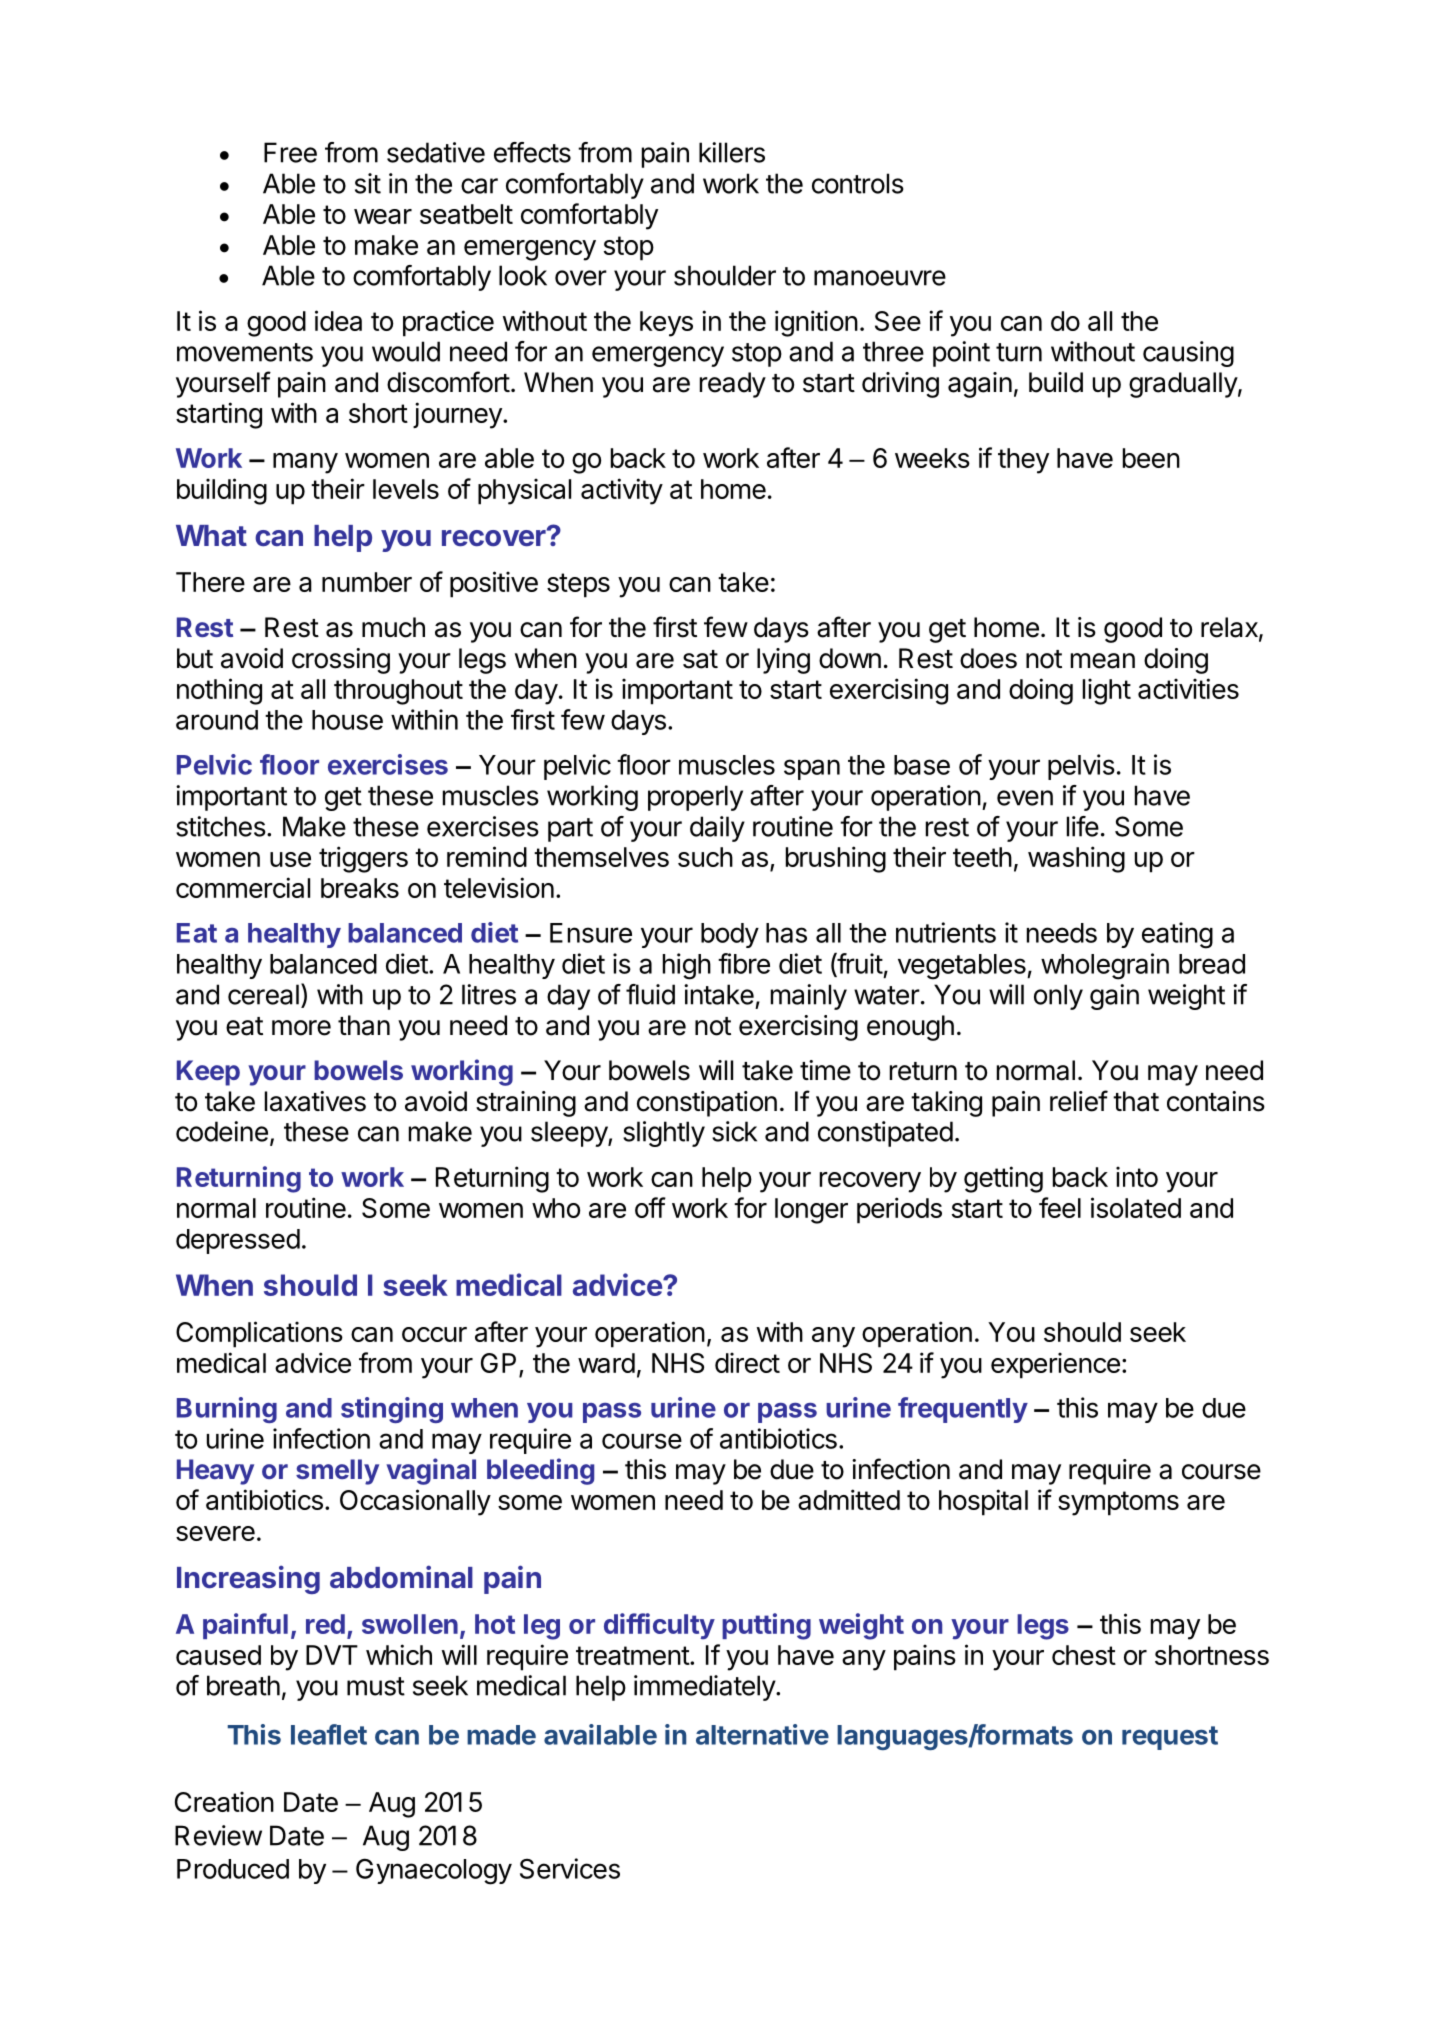 The image size is (1446, 2044). Describe the element at coordinates (1058, 997) in the screenshot. I see `only` at that location.
